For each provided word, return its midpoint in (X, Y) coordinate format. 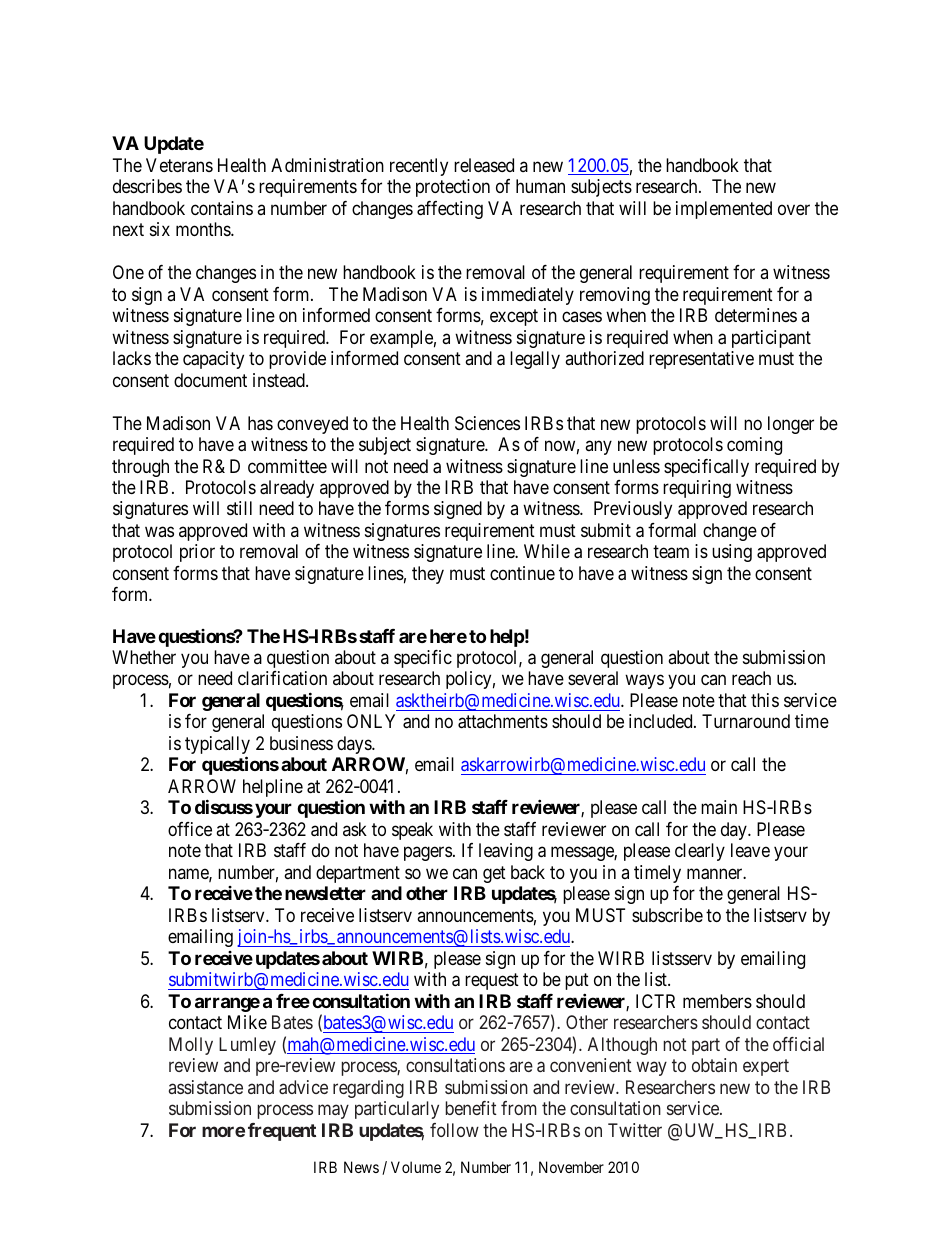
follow (454, 1130)
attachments (503, 721)
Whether (144, 657)
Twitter (635, 1130)
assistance (206, 1087)
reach (751, 678)
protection (453, 188)
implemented (724, 210)
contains (222, 208)
